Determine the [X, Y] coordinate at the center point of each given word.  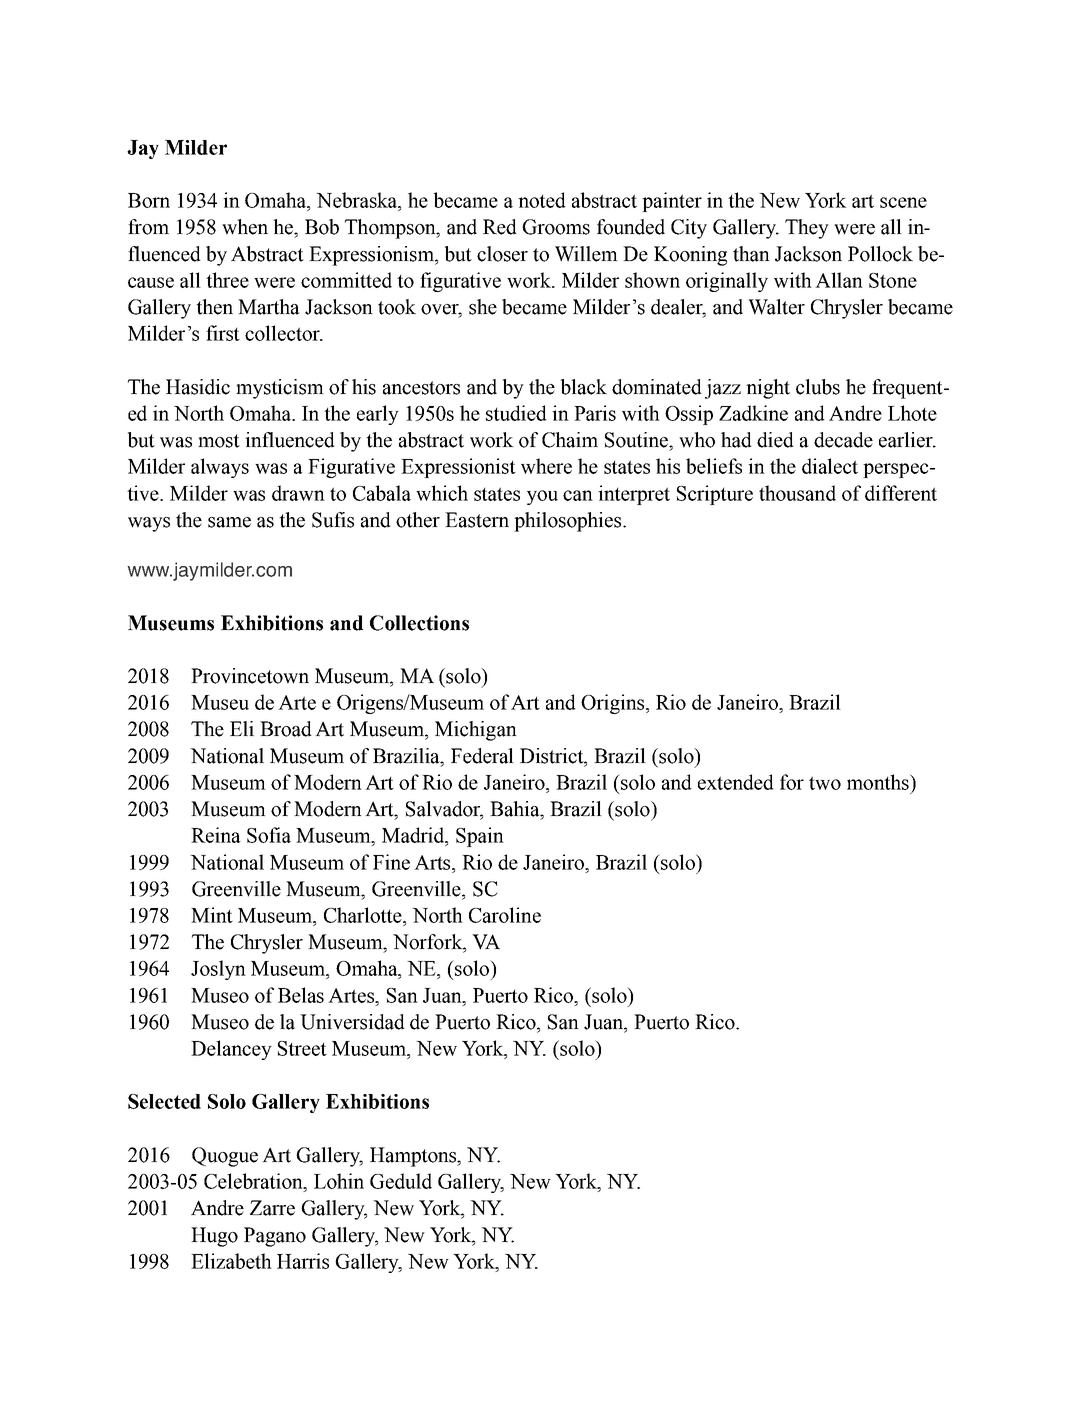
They [807, 229]
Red [500, 227]
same [229, 522]
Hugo [214, 1237]
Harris [303, 1261]
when [245, 227]
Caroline [505, 915]
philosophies [569, 522]
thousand [797, 493]
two [825, 783]
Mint [212, 915]
